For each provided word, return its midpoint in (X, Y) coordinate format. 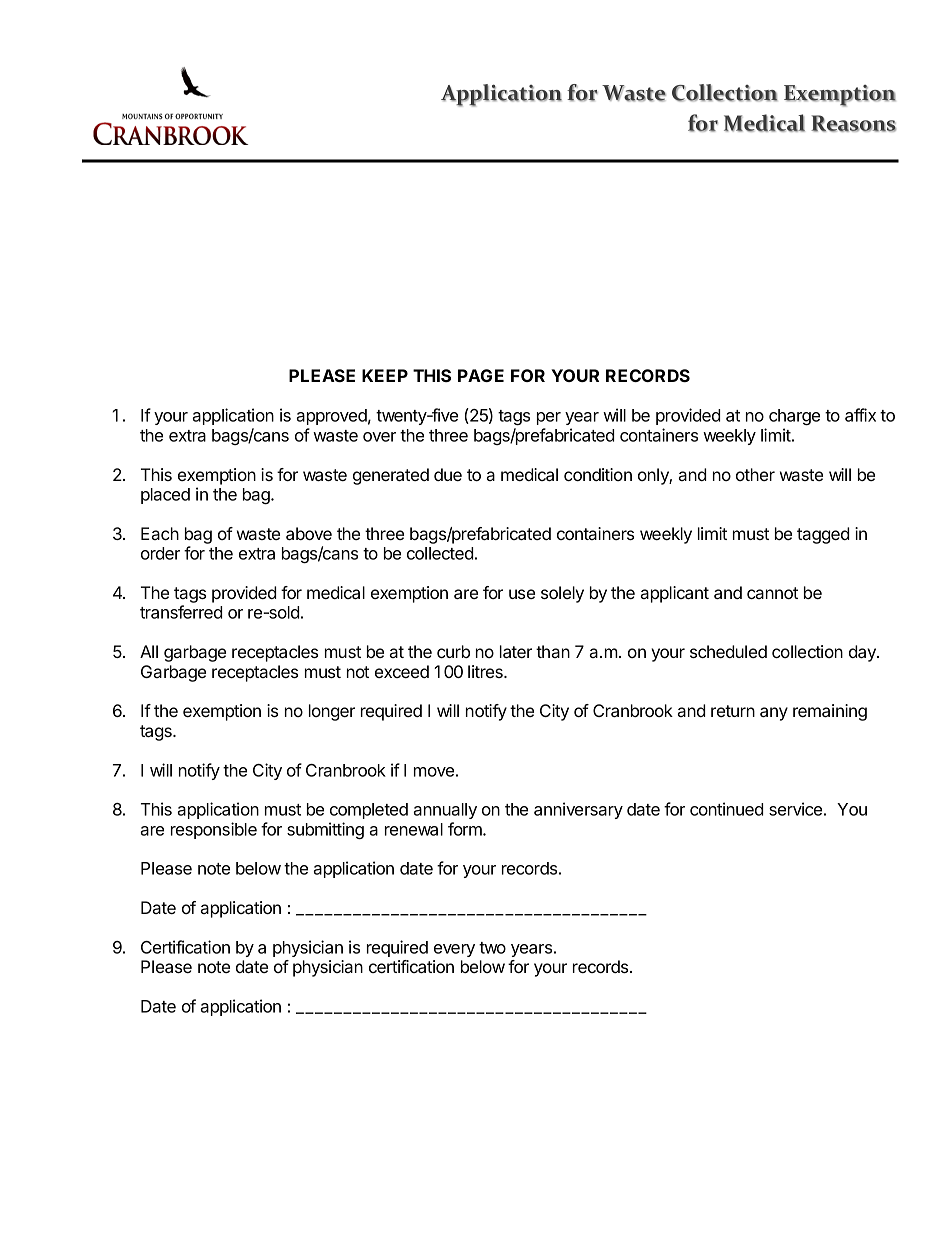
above (309, 533)
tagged (823, 535)
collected (440, 553)
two (492, 948)
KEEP (385, 375)
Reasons (853, 123)
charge (794, 417)
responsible (214, 830)
